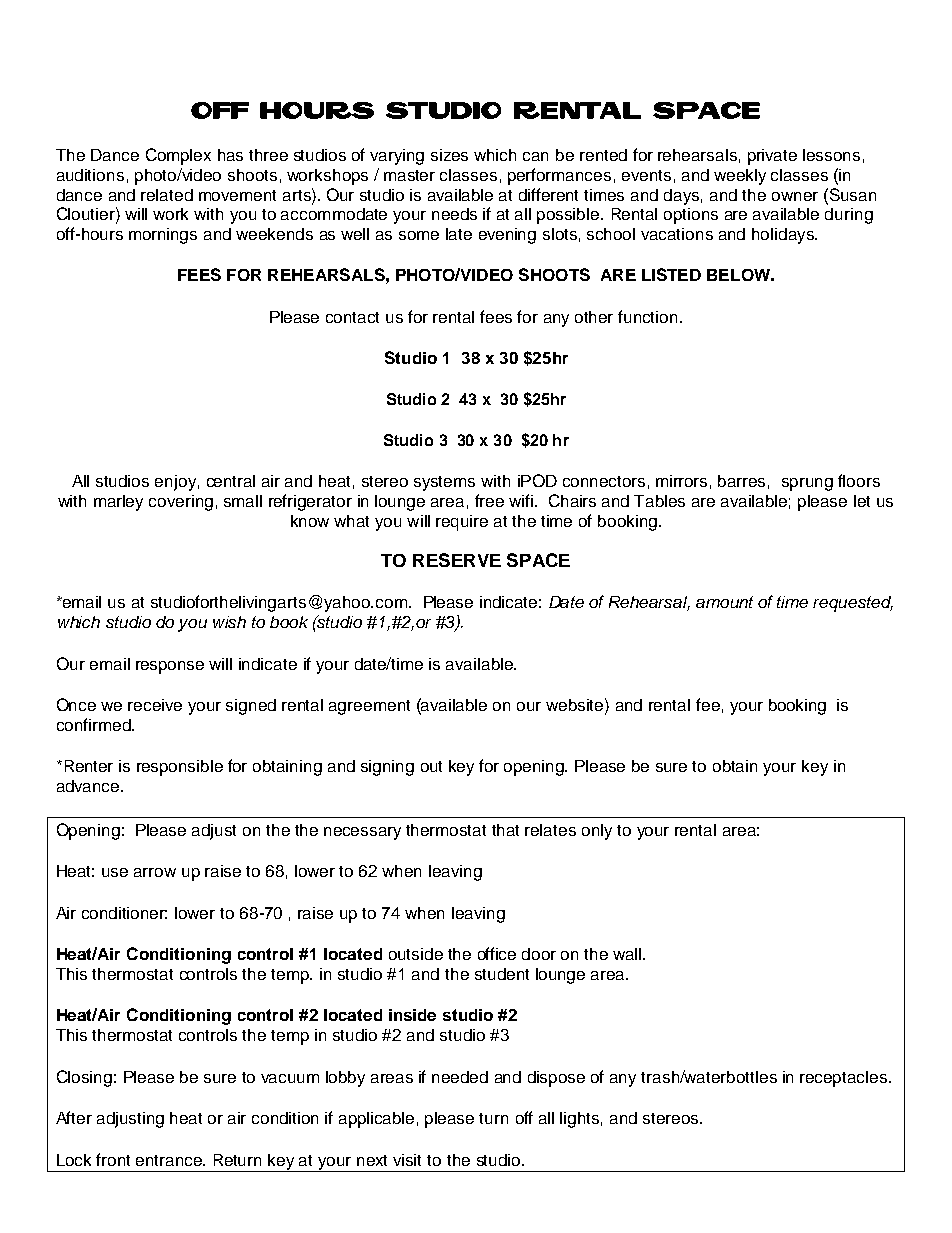 The height and width of the screenshot is (1233, 952). I want to click on response, so click(170, 667).
